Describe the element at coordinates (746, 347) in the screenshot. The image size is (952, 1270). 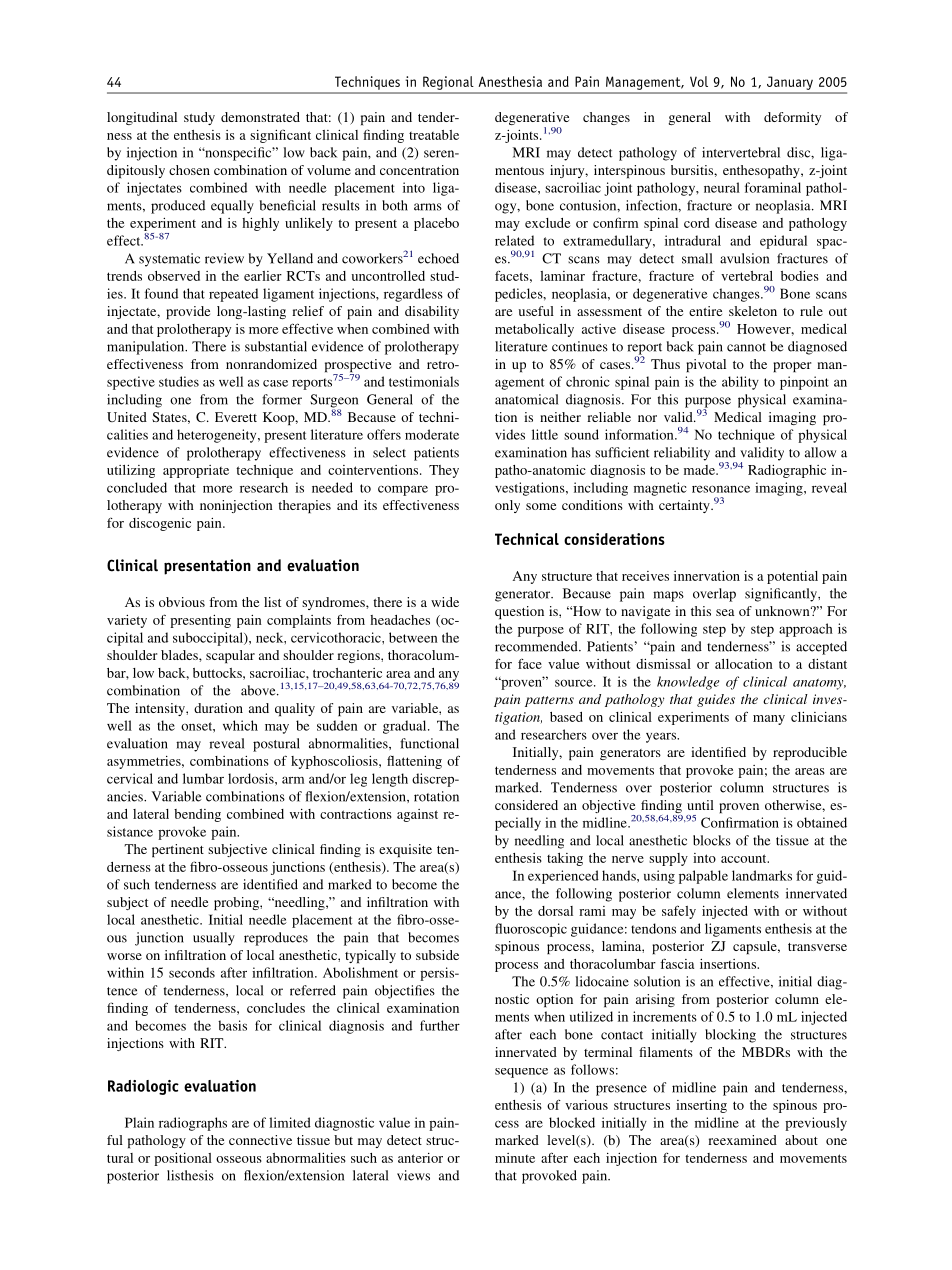
I see `cannot` at that location.
